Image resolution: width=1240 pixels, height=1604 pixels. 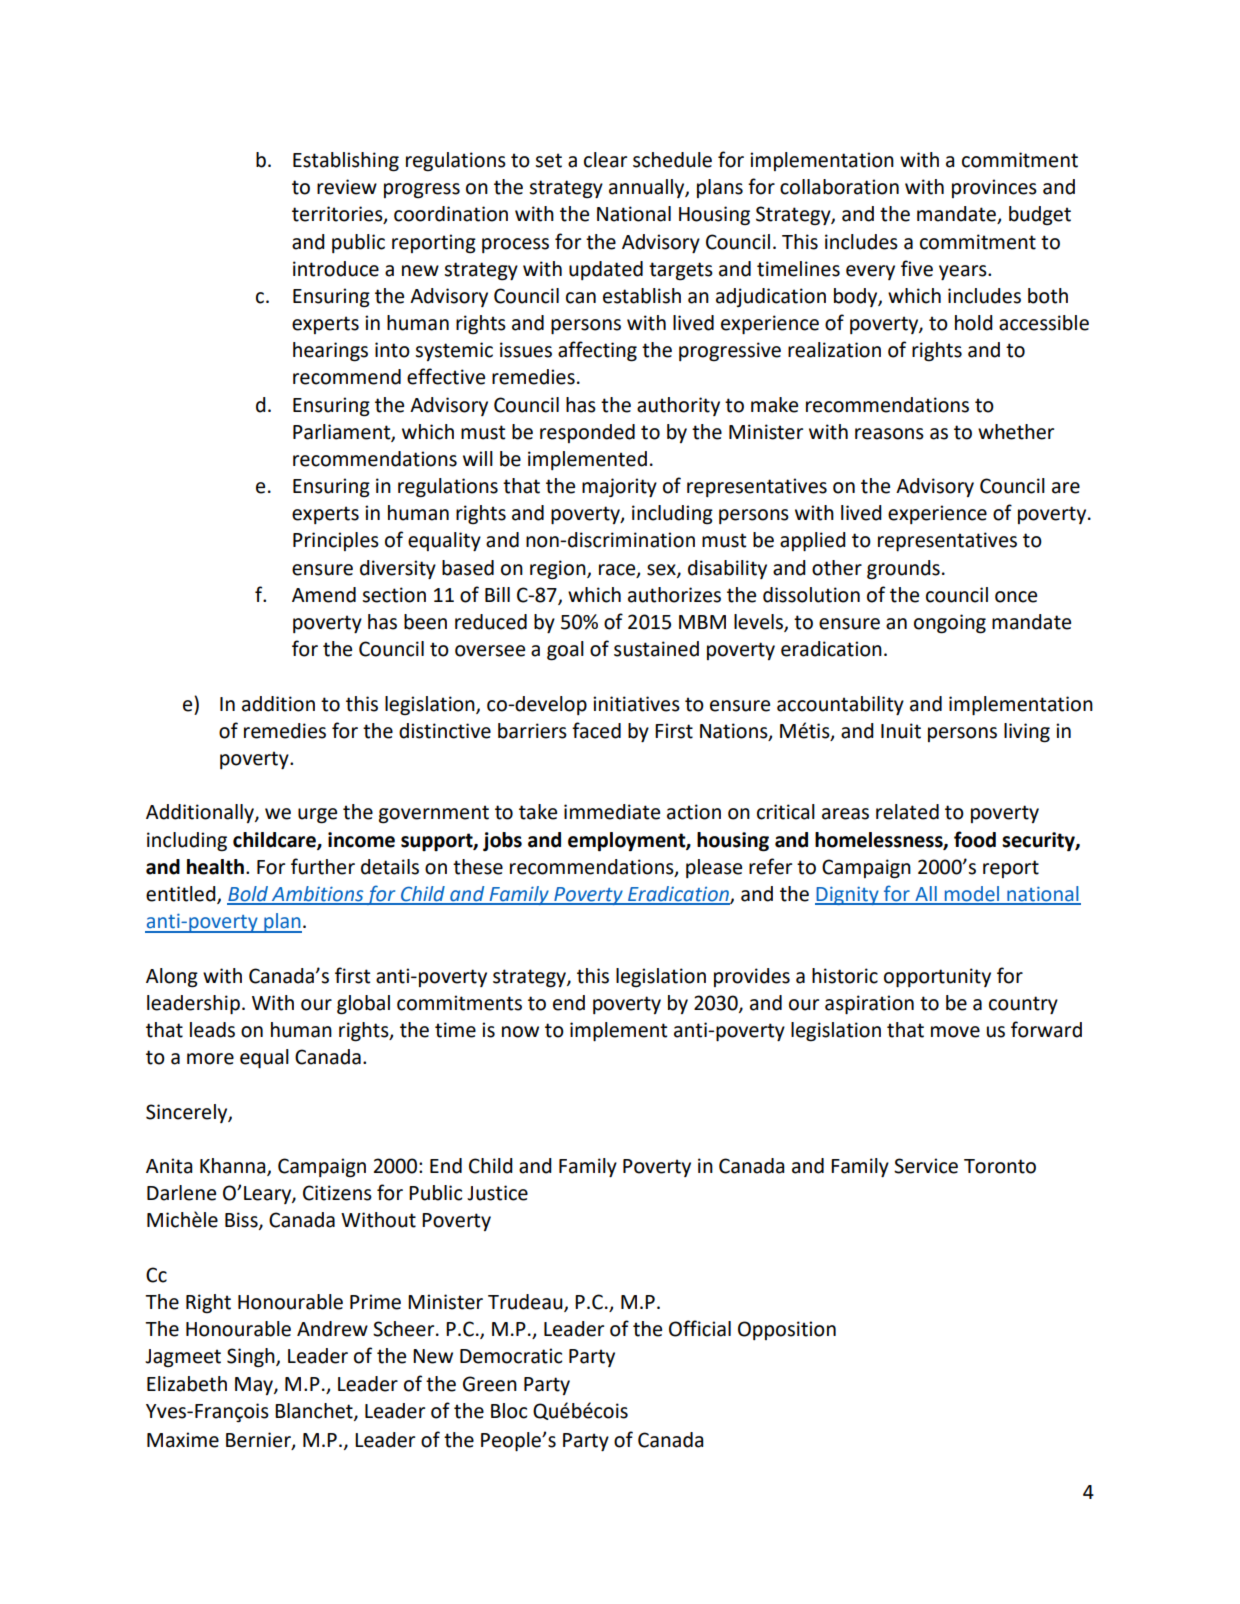 What do you see at coordinates (907, 812) in the page?
I see `related` at bounding box center [907, 812].
